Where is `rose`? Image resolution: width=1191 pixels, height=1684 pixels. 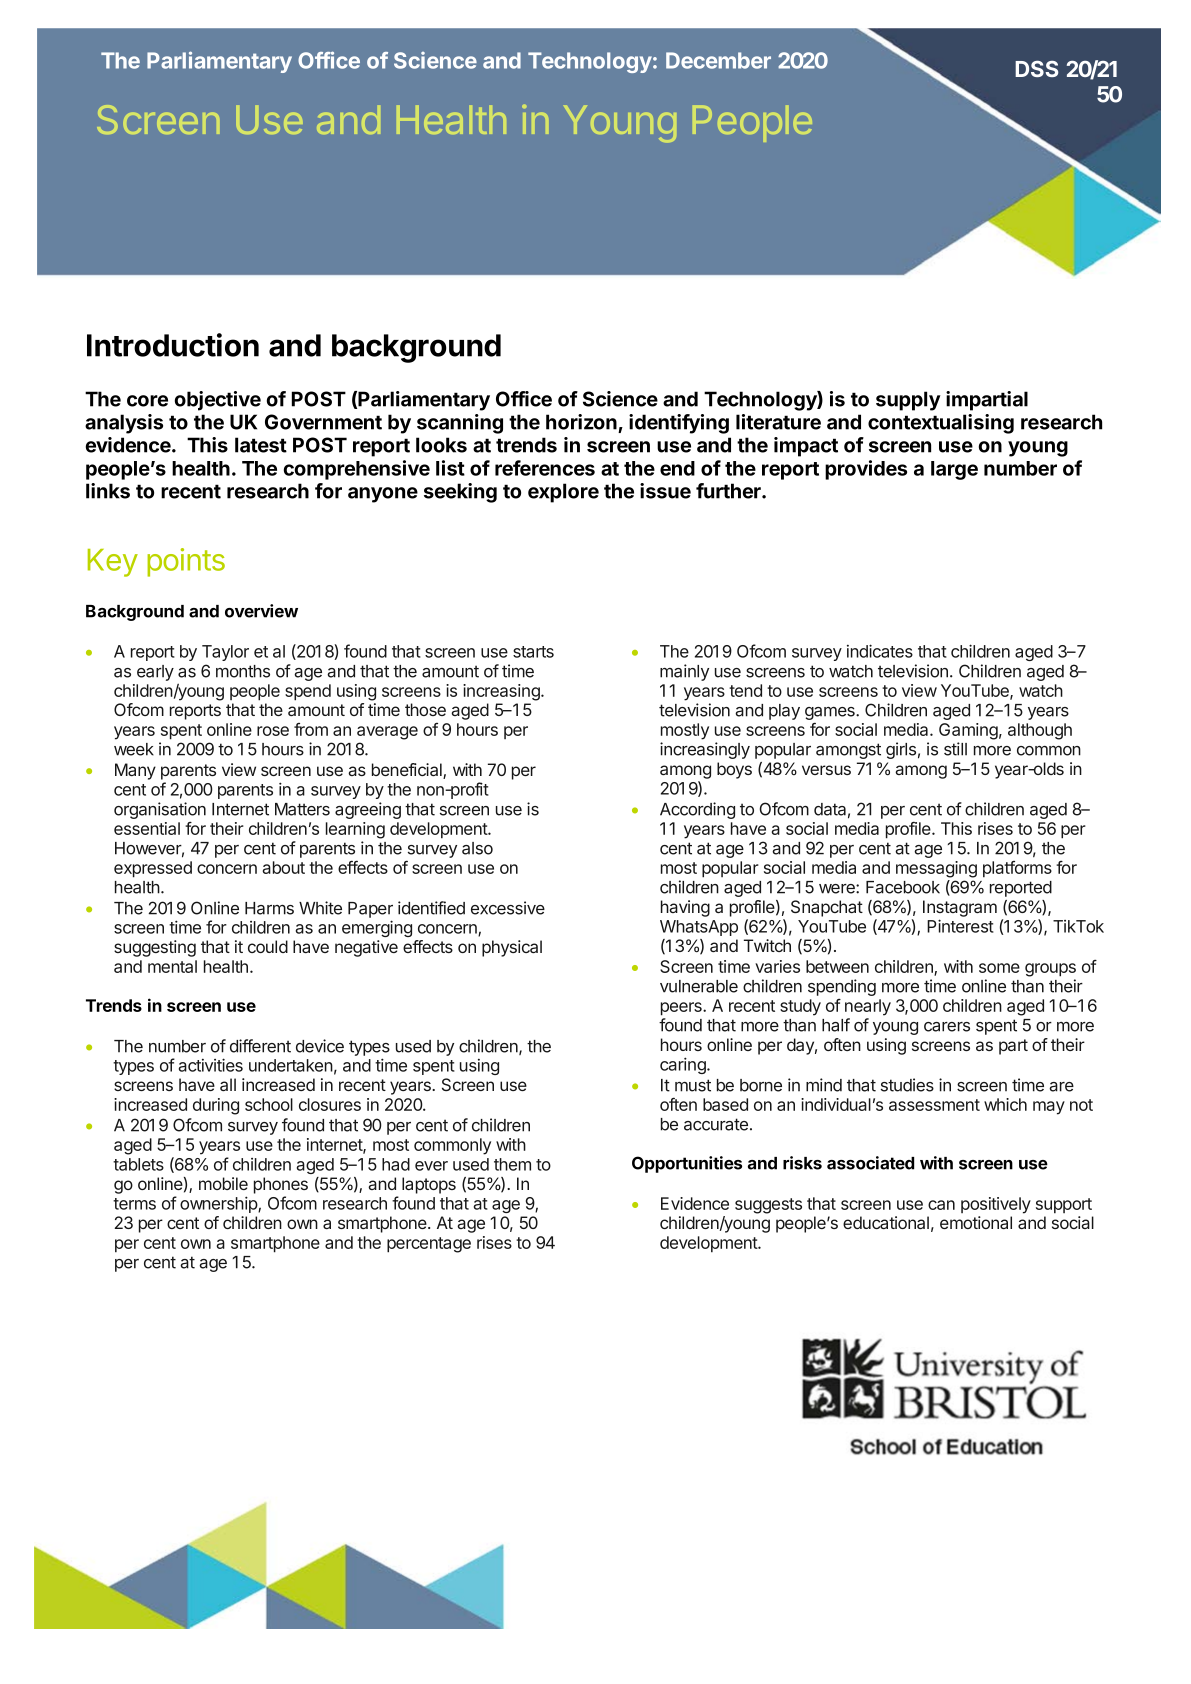
rose is located at coordinates (273, 731).
